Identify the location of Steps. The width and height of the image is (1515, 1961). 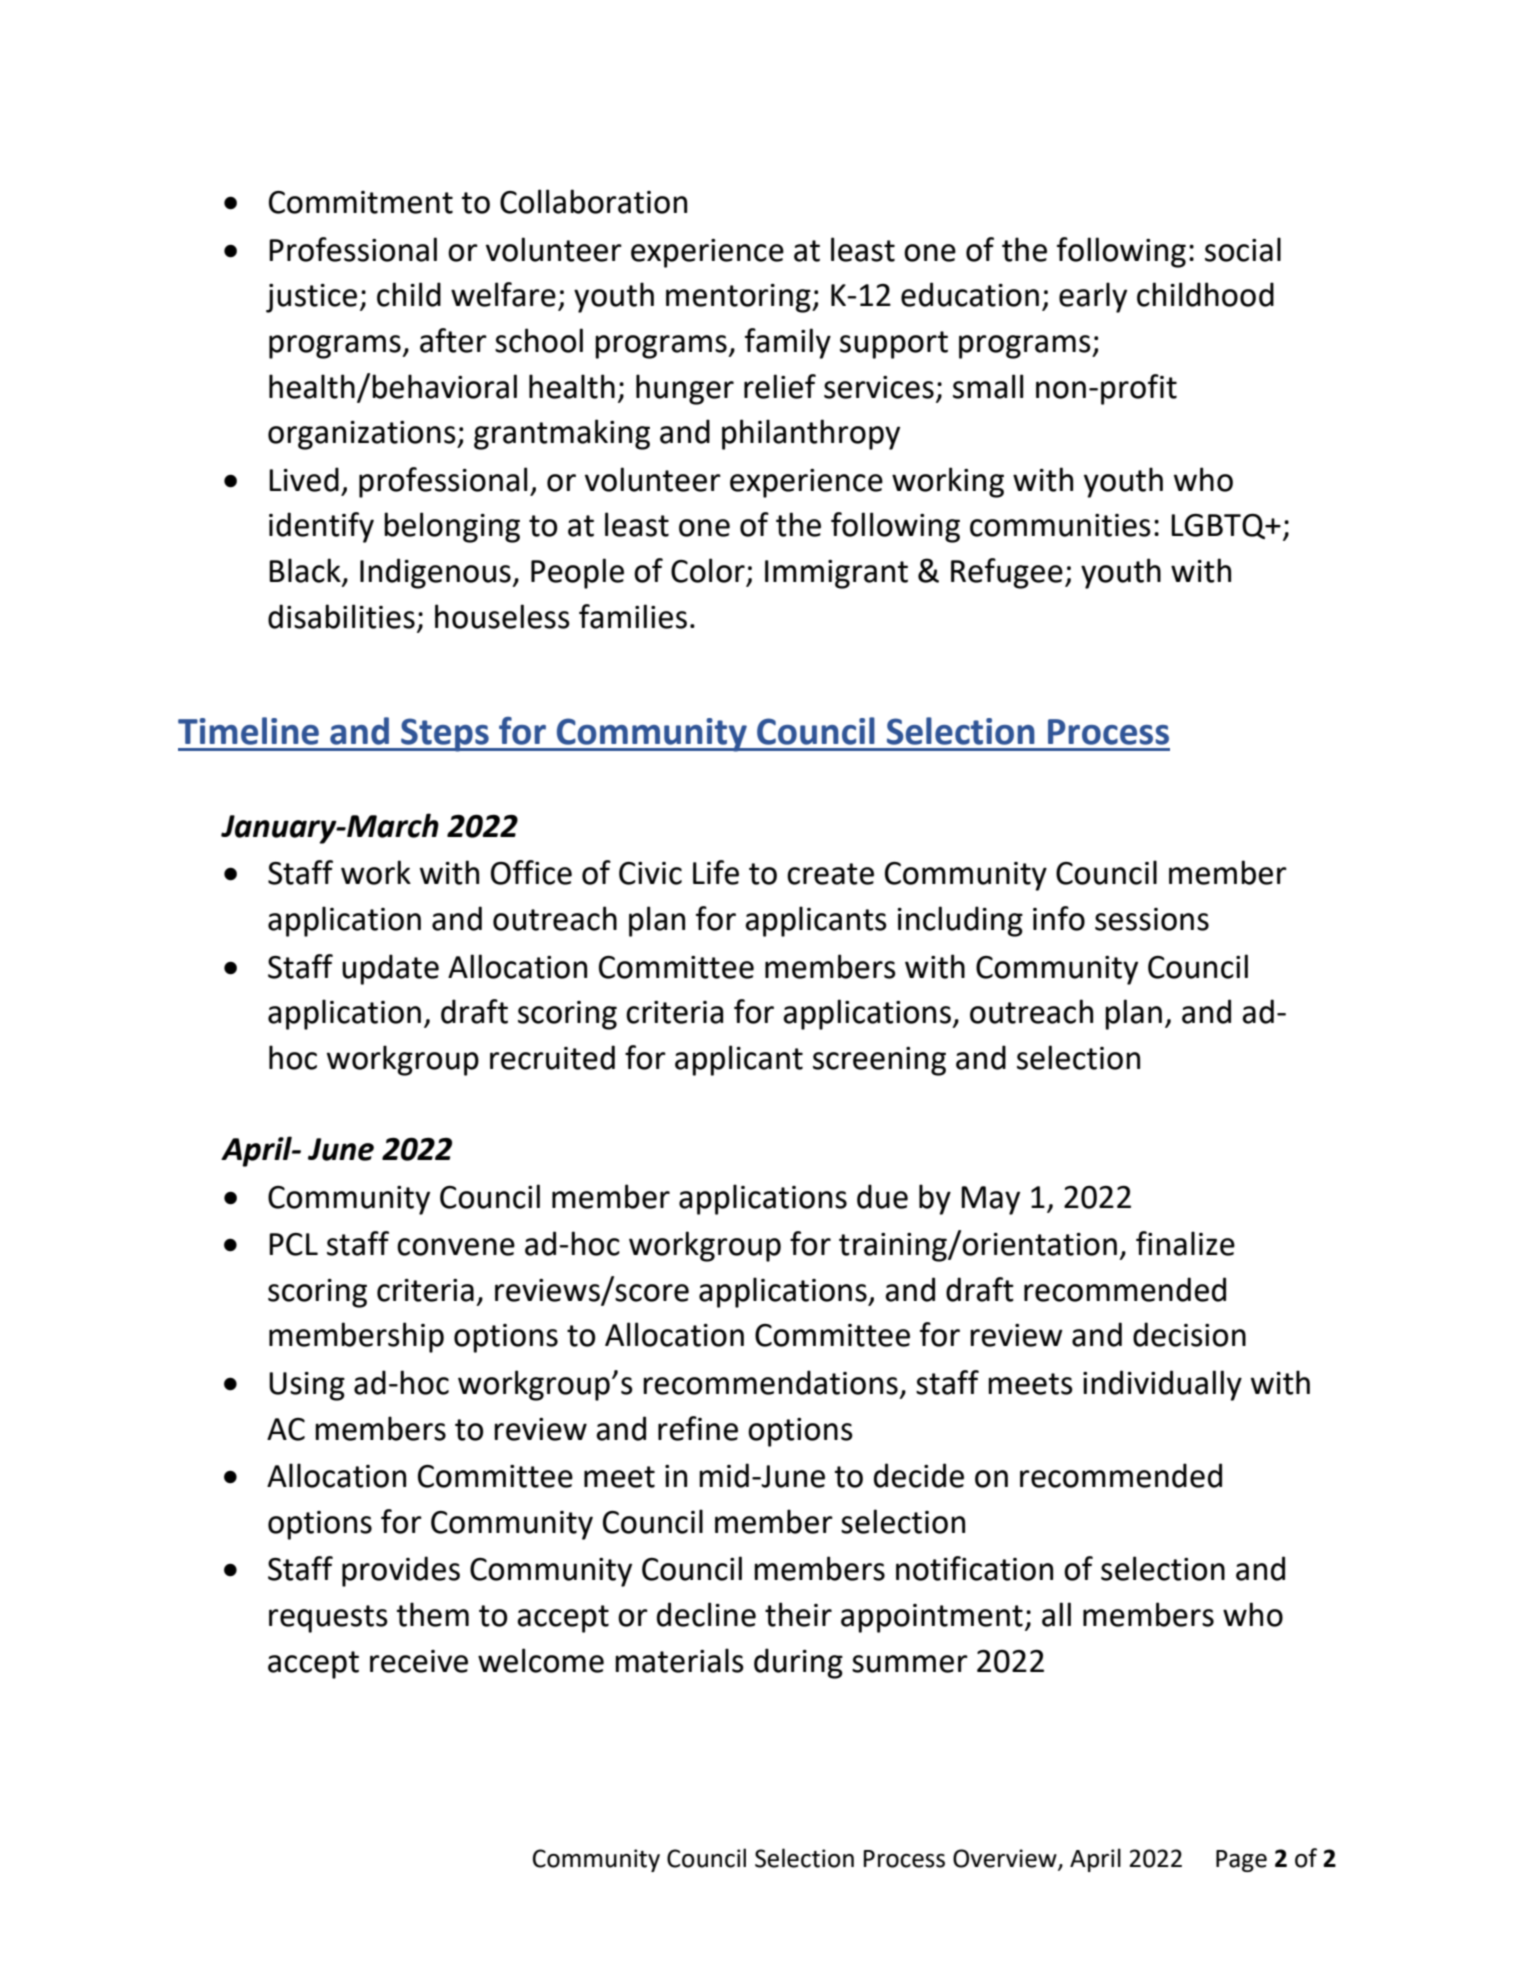
(445, 735).
